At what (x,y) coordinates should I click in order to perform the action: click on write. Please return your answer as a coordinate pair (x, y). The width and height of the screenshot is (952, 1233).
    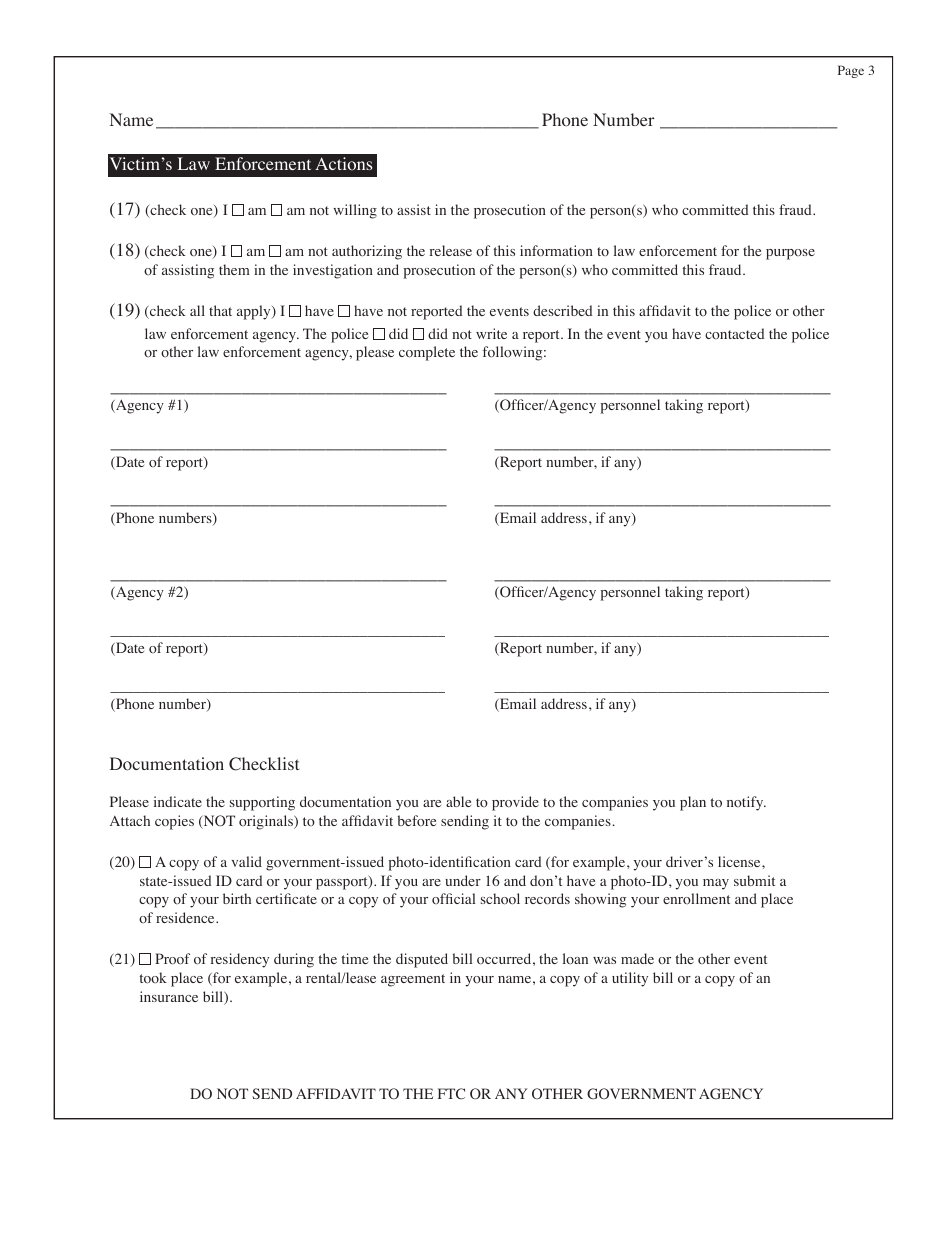
    Looking at the image, I should click on (491, 333).
